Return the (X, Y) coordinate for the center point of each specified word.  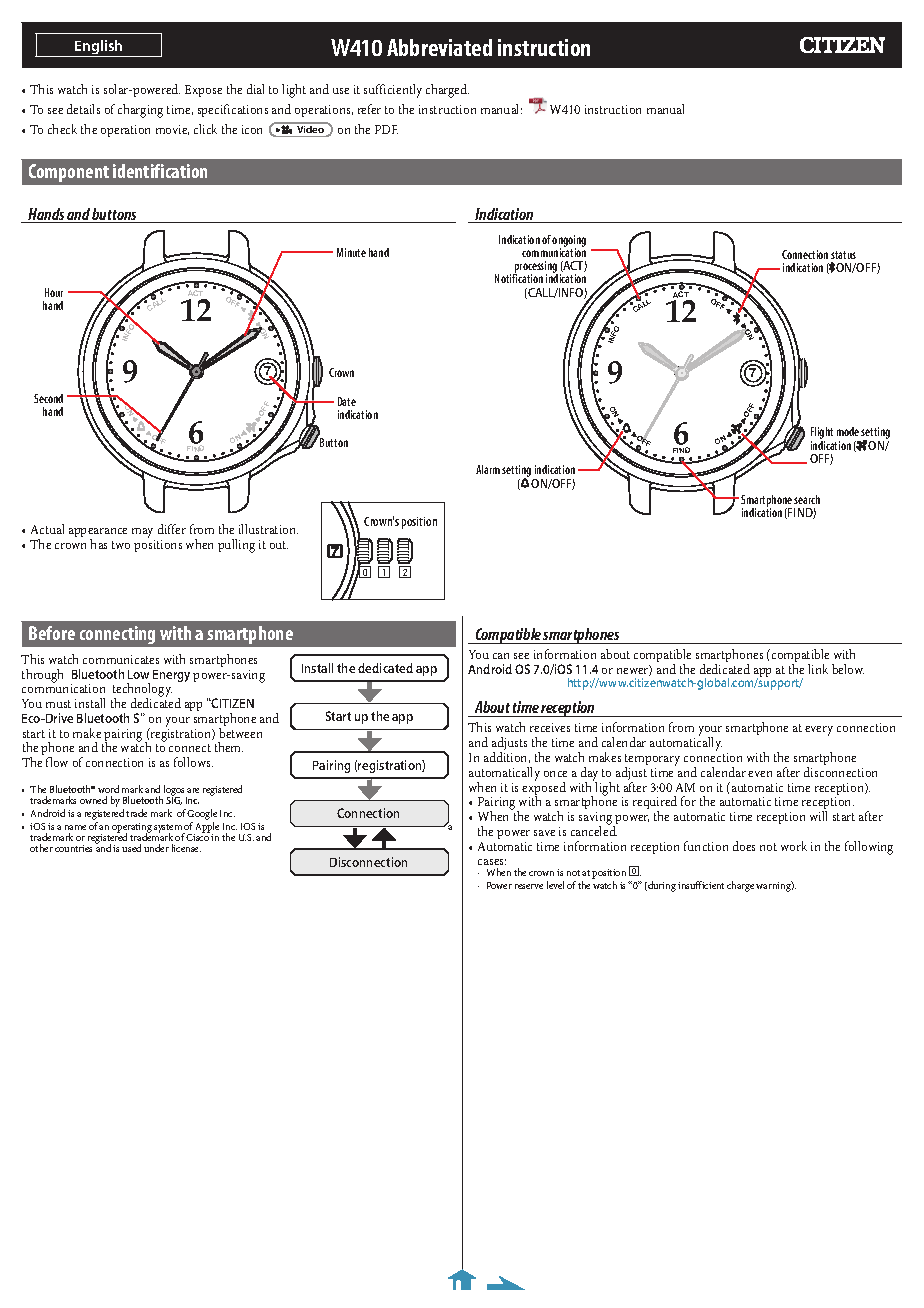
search (807, 499)
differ (172, 529)
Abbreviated (439, 47)
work (794, 846)
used (131, 848)
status (843, 255)
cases (492, 862)
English (99, 48)
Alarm (488, 469)
